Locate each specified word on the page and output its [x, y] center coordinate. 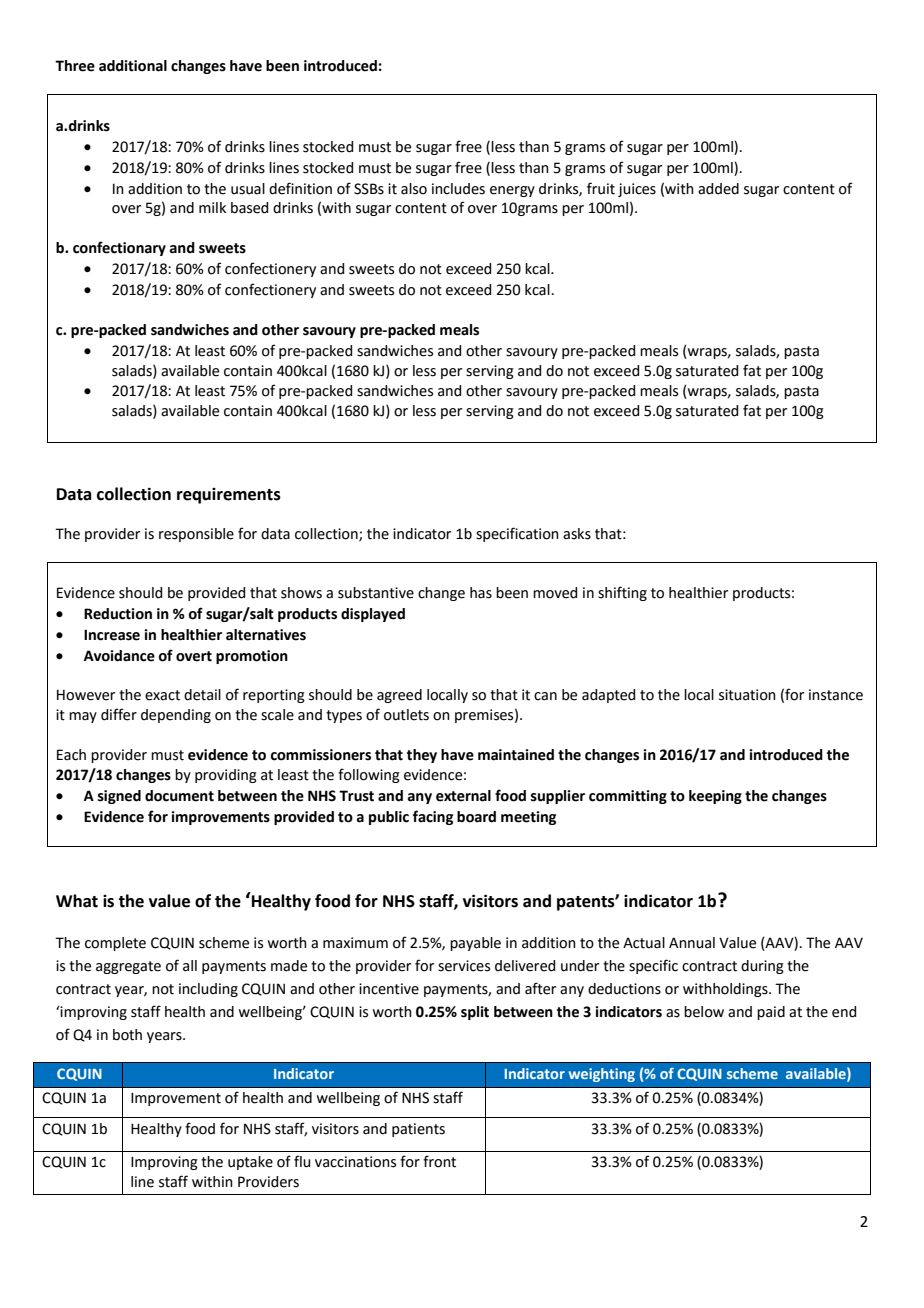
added [718, 189]
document [179, 796]
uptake [250, 1163]
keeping [715, 797]
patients [418, 1130]
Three [75, 66]
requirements [229, 496]
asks [577, 534]
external [463, 796]
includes [458, 189]
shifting [622, 593]
